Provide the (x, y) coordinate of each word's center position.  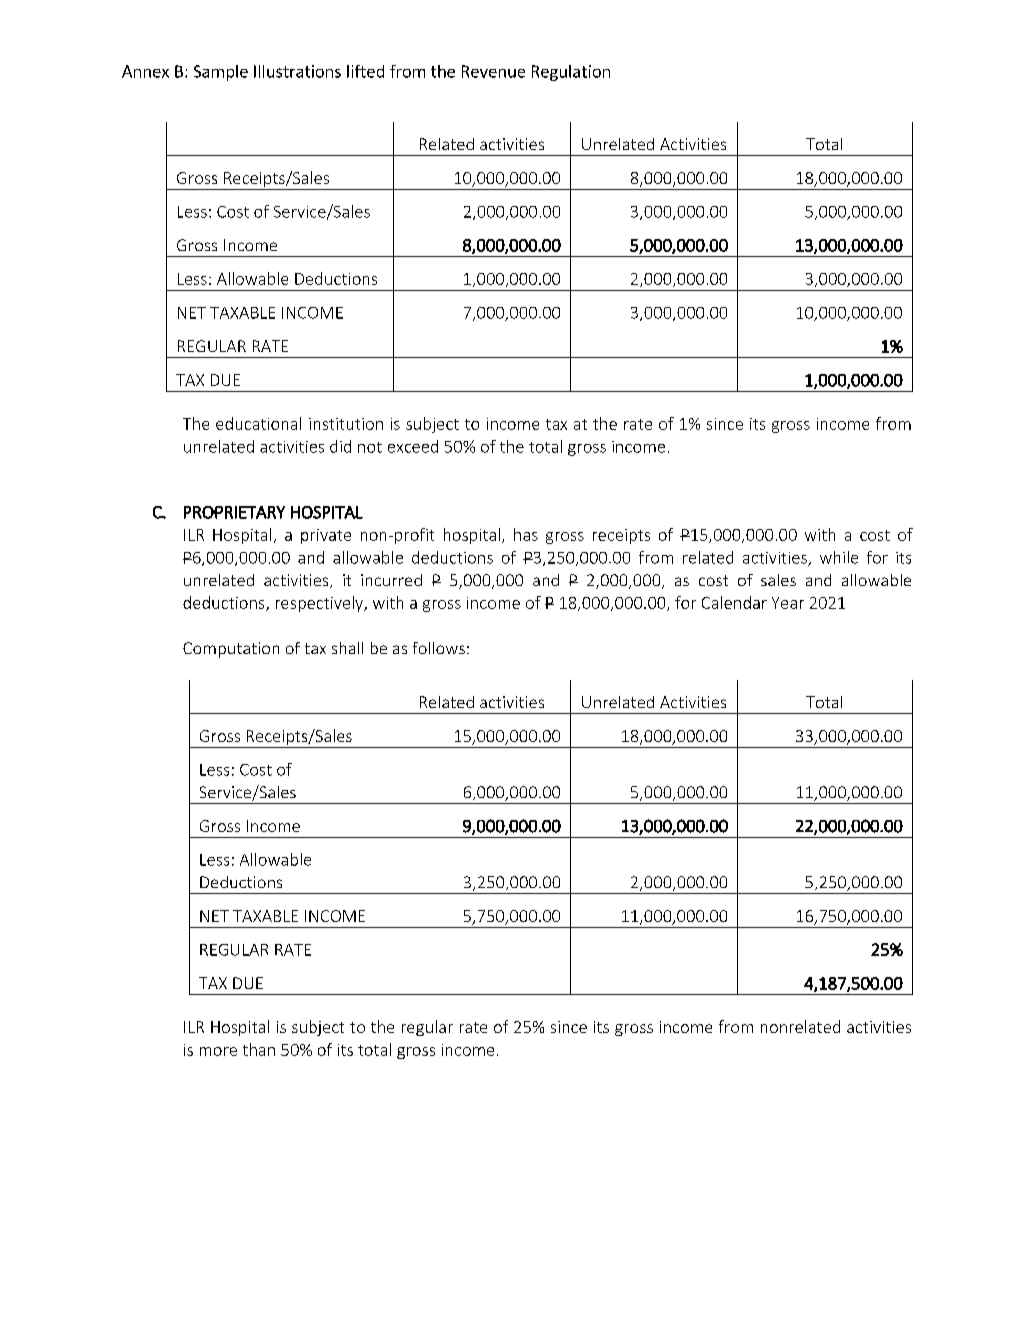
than (259, 1049)
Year (788, 603)
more (218, 1051)
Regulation (571, 73)
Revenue (493, 71)
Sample (221, 73)
